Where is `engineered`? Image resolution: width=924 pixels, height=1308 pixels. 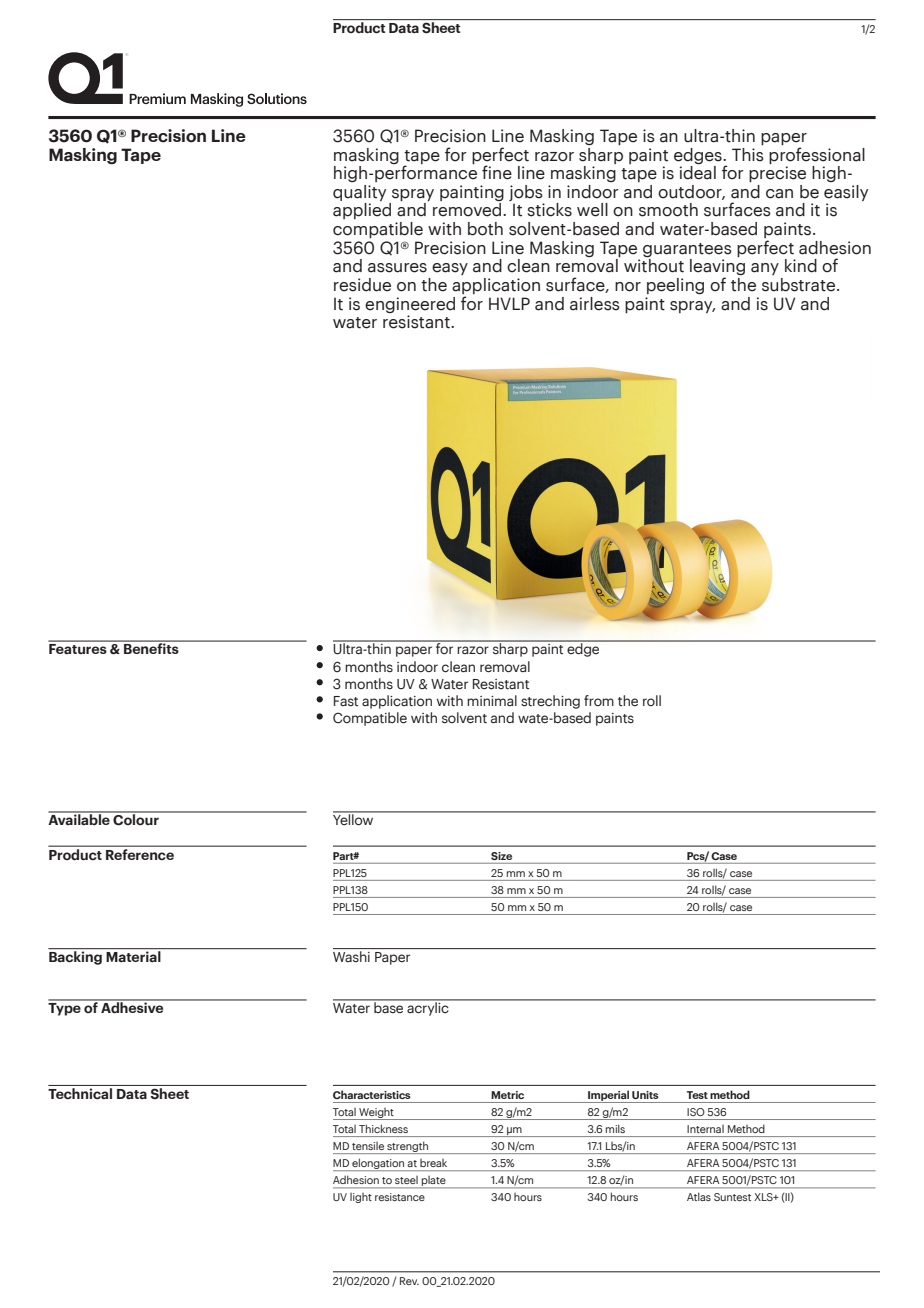 engineered is located at coordinates (410, 305).
